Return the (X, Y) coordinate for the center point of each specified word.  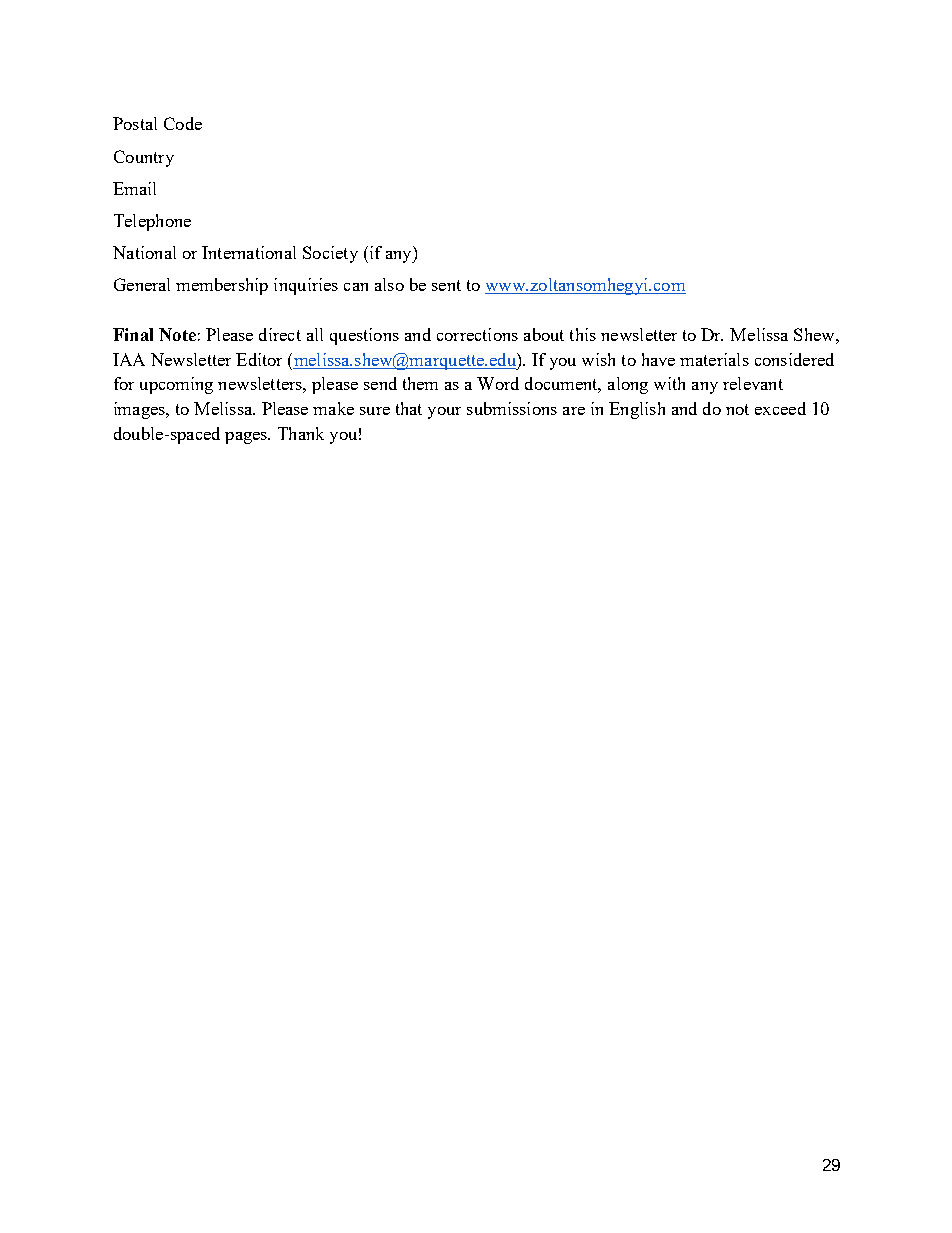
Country (144, 158)
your (444, 413)
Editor (259, 359)
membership (222, 286)
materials (714, 359)
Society (330, 254)
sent (446, 285)
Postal (135, 123)
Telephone (152, 222)
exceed (780, 408)
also (389, 284)
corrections (477, 334)
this (583, 334)
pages (247, 438)
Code (183, 123)
